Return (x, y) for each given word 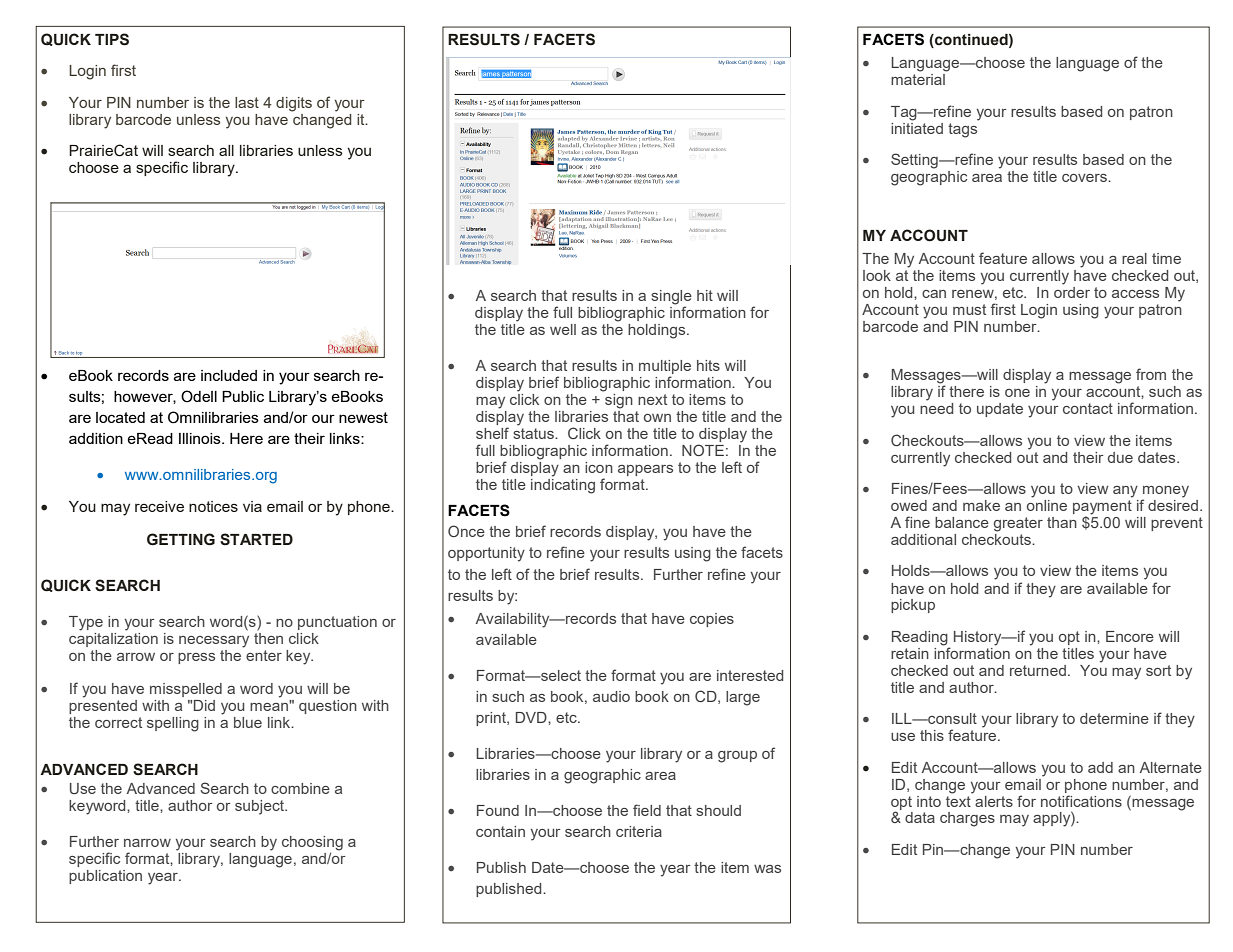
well (563, 329)
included (229, 375)
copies (712, 620)
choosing (312, 844)
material (918, 79)
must (969, 309)
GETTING (181, 539)
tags (963, 129)
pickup (913, 606)
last (247, 102)
